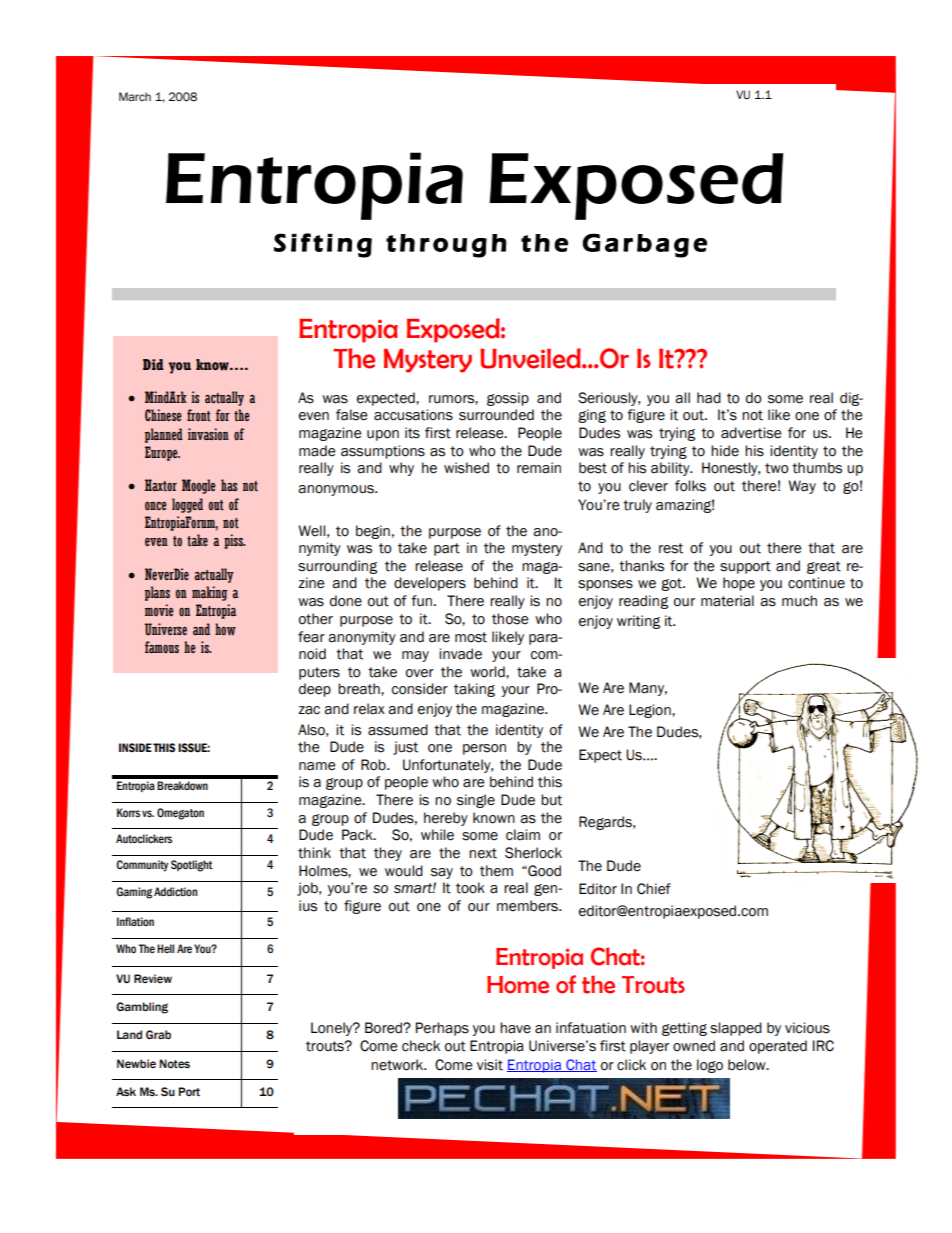  Describe the element at coordinates (709, 398) in the page. I see `had` at that location.
